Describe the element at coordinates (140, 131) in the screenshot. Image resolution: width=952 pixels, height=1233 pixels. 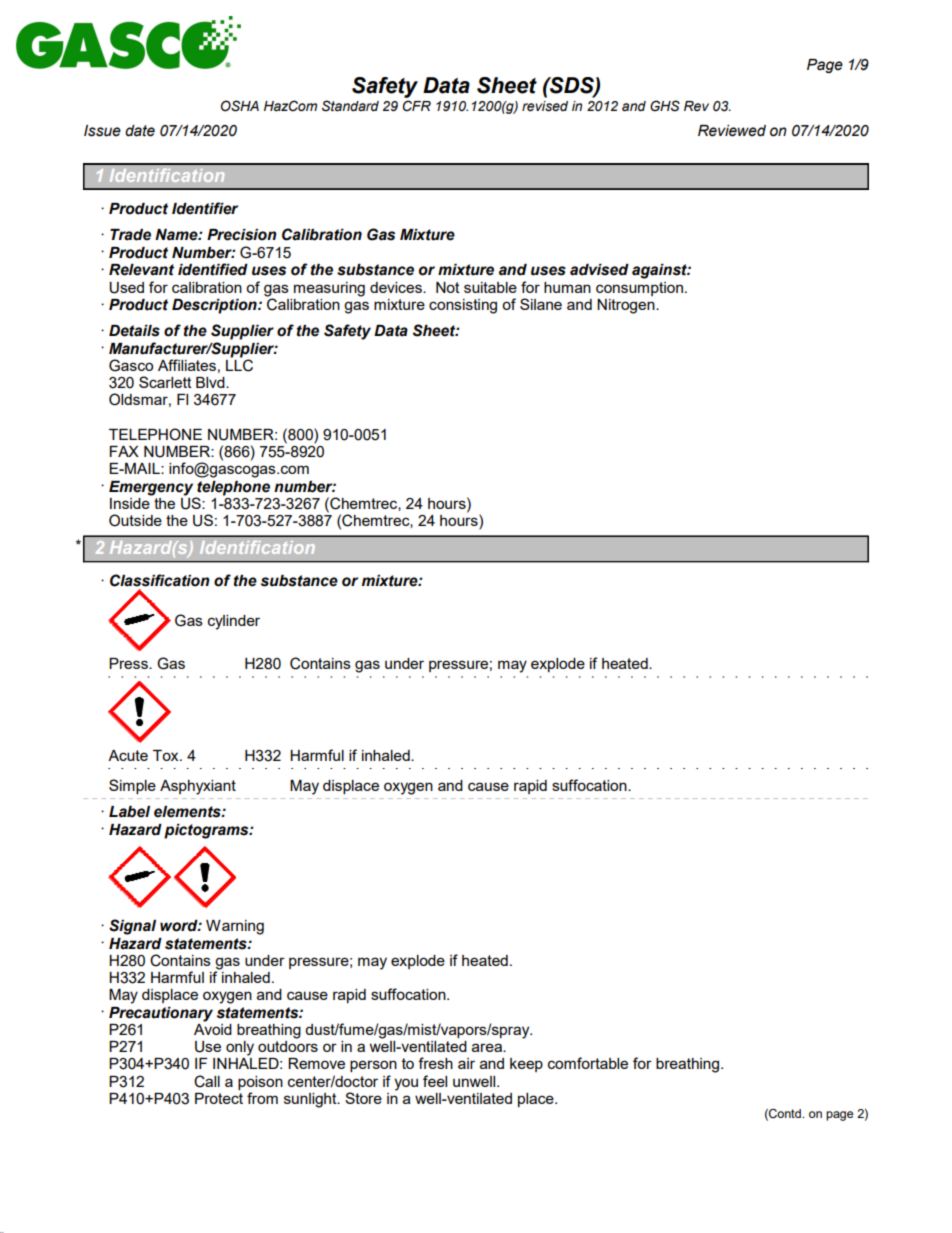
I see `date` at that location.
